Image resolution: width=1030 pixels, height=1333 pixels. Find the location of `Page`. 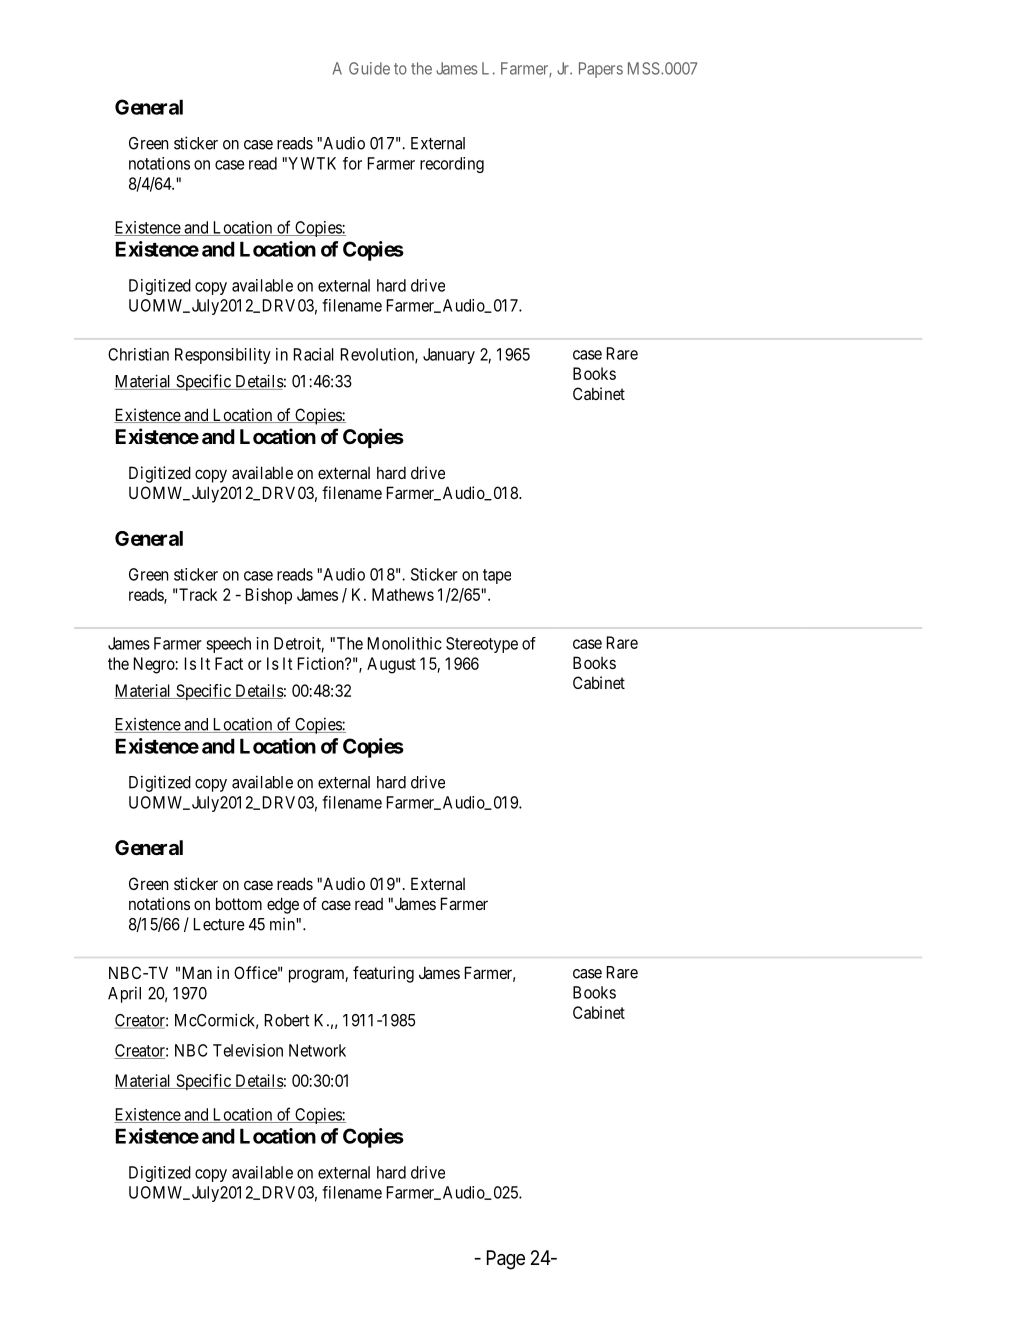

Page is located at coordinates (506, 1260).
